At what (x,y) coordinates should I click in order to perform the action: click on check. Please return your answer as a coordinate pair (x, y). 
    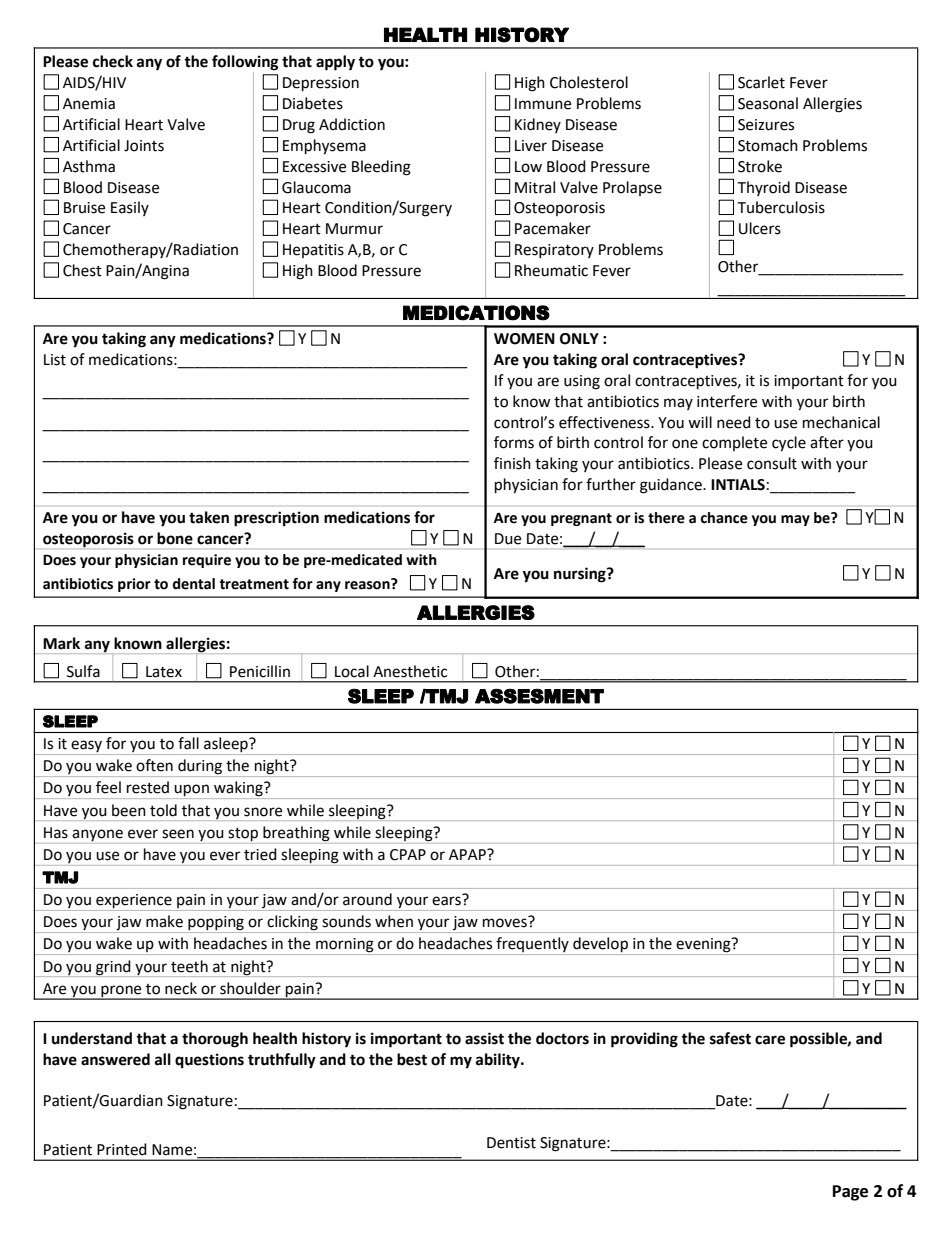
    Looking at the image, I should click on (113, 61).
